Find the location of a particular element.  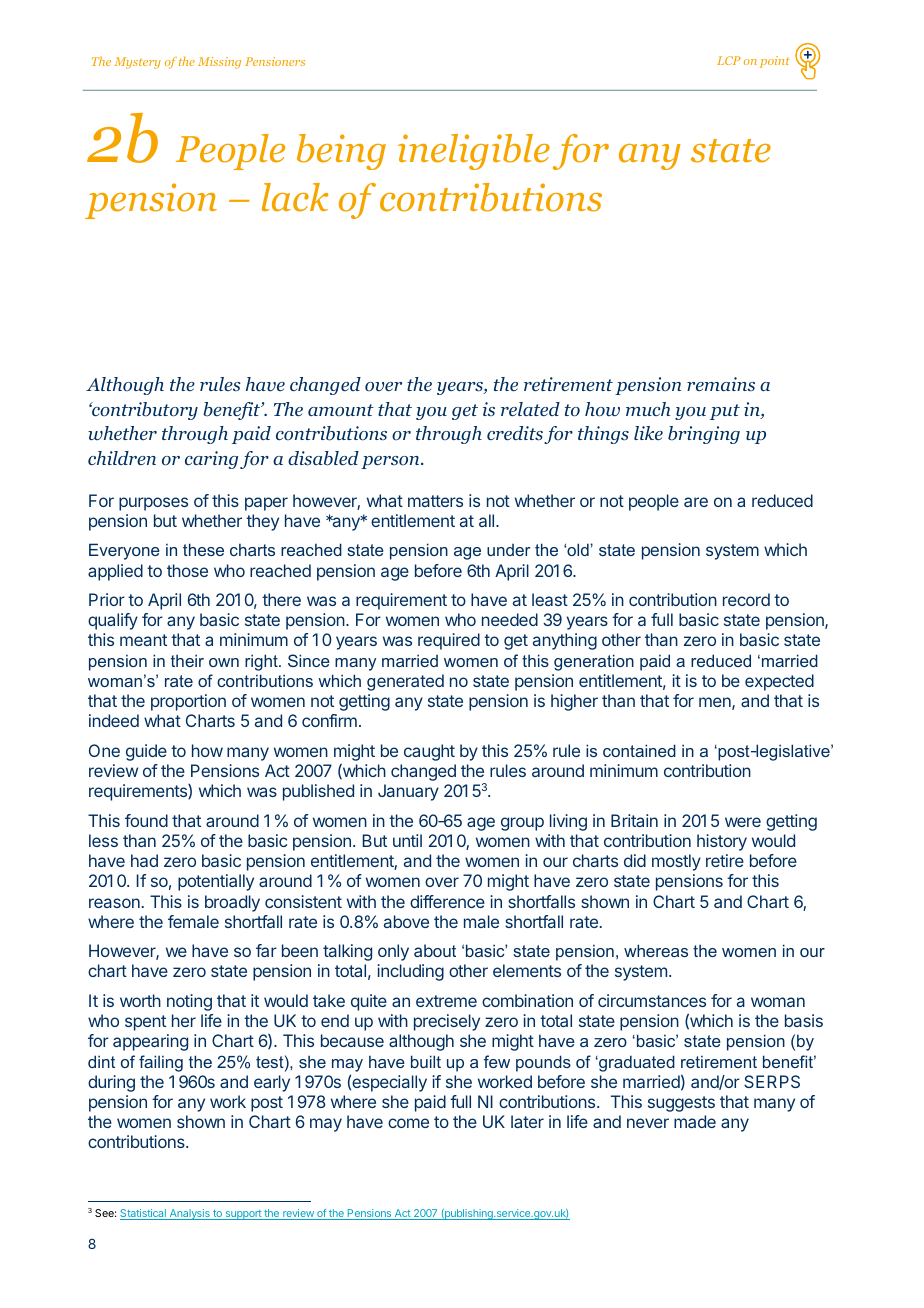

ineligible is located at coordinates (474, 152).
